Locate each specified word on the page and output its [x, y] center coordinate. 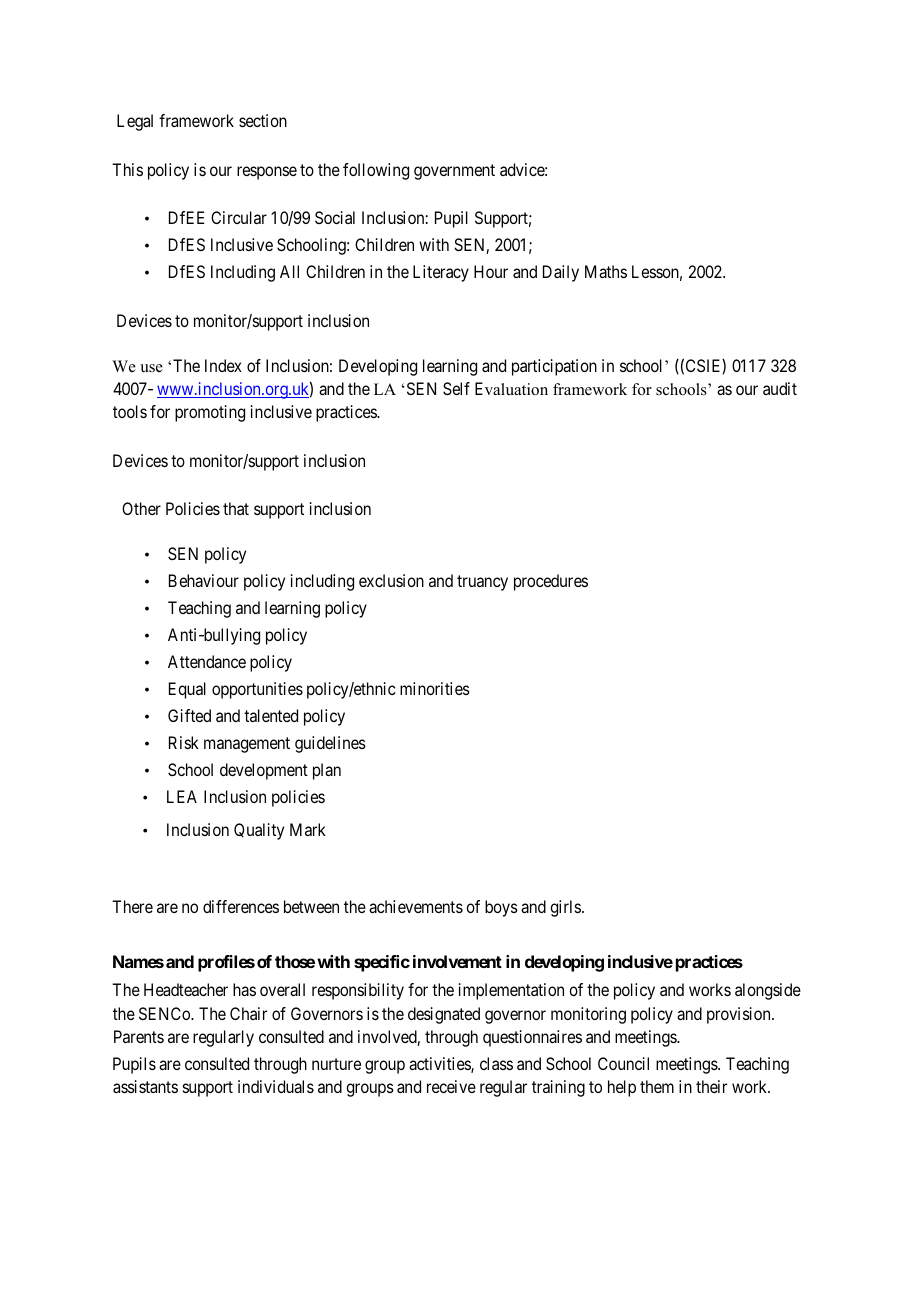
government [454, 172]
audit [780, 388]
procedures [551, 582]
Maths [606, 271]
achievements [416, 906]
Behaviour [204, 580]
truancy [482, 583]
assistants [145, 1086]
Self [456, 388]
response [267, 173]
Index [223, 365]
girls [565, 908]
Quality [259, 831]
